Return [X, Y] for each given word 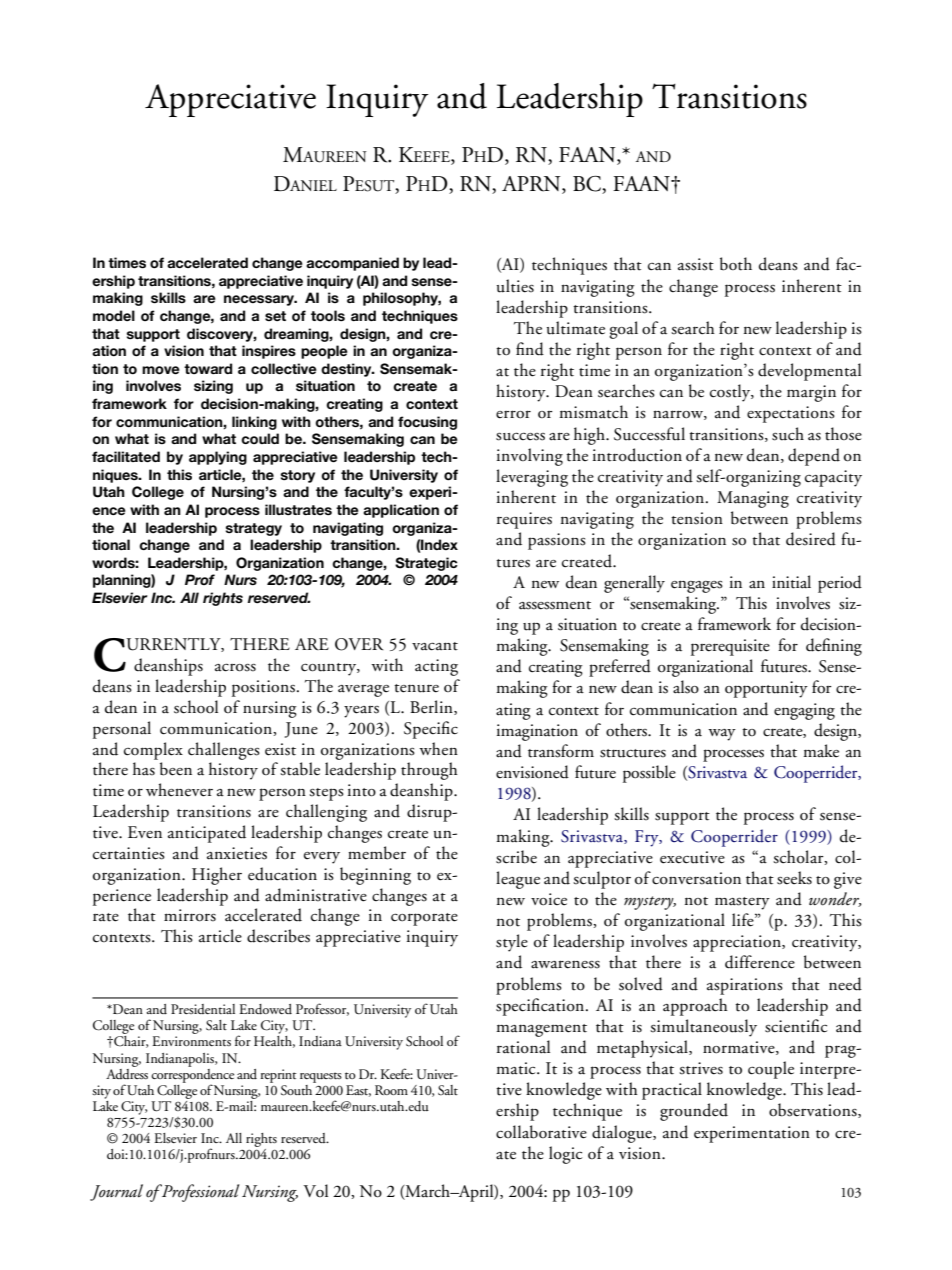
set [275, 316]
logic [565, 1155]
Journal [116, 1192]
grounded [694, 1112]
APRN [532, 185]
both [736, 264]
